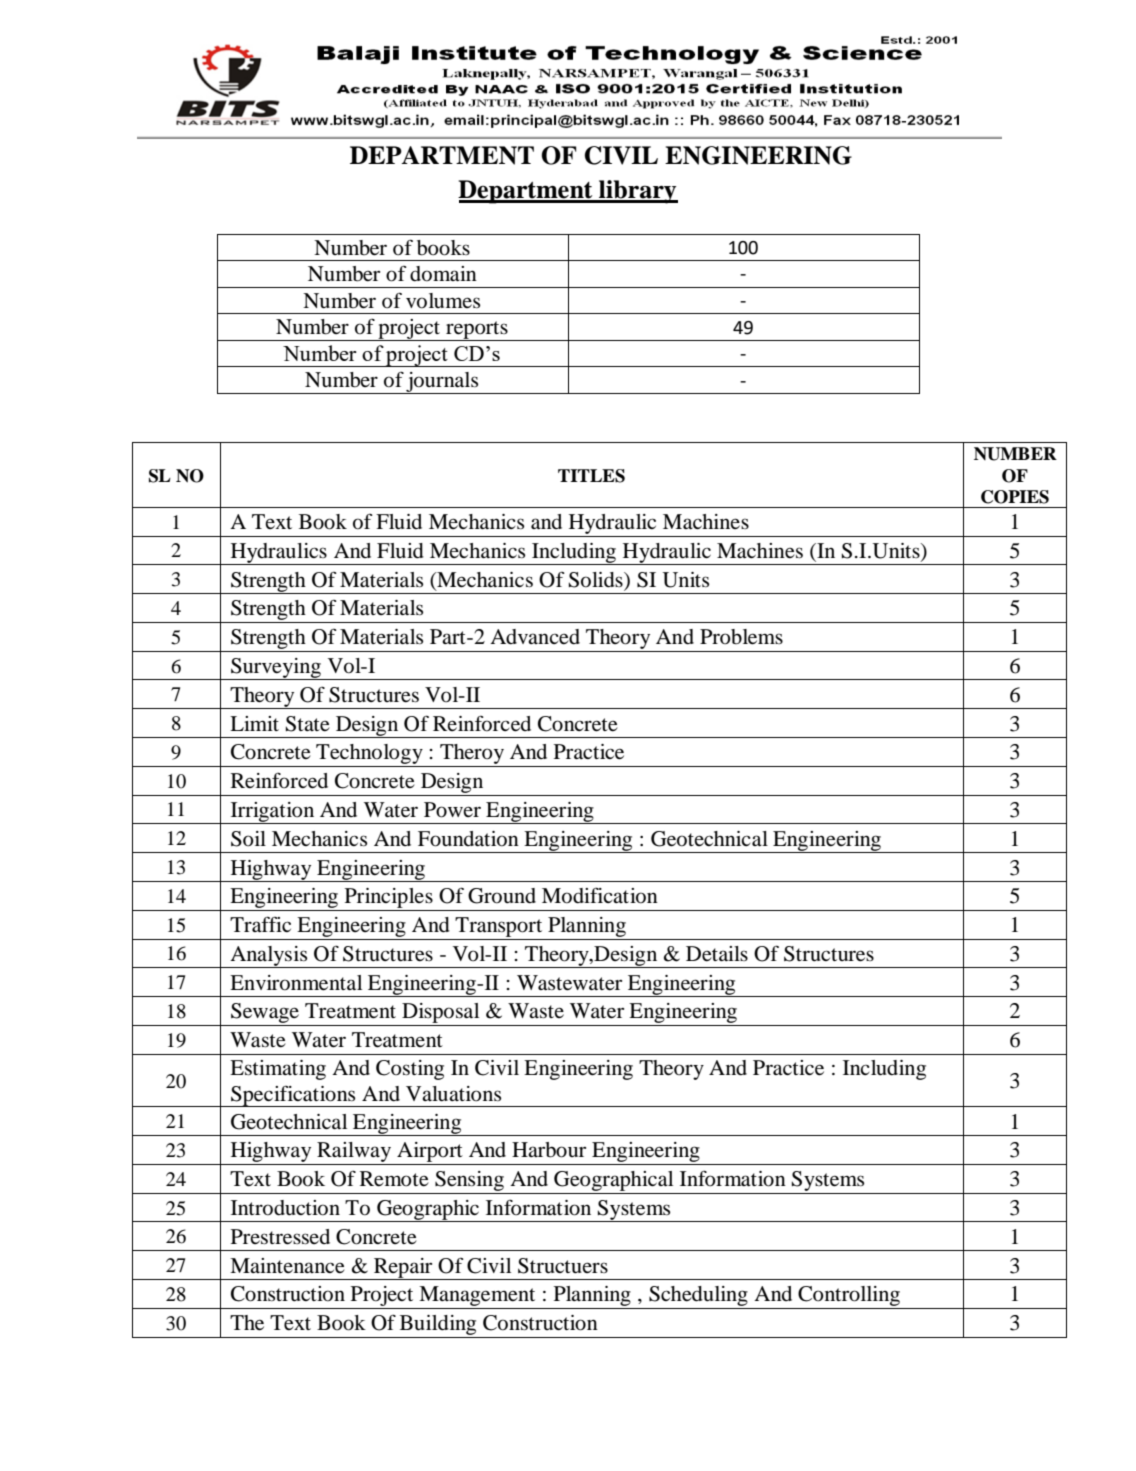 The image size is (1136, 1471). I want to click on journals, so click(443, 383).
